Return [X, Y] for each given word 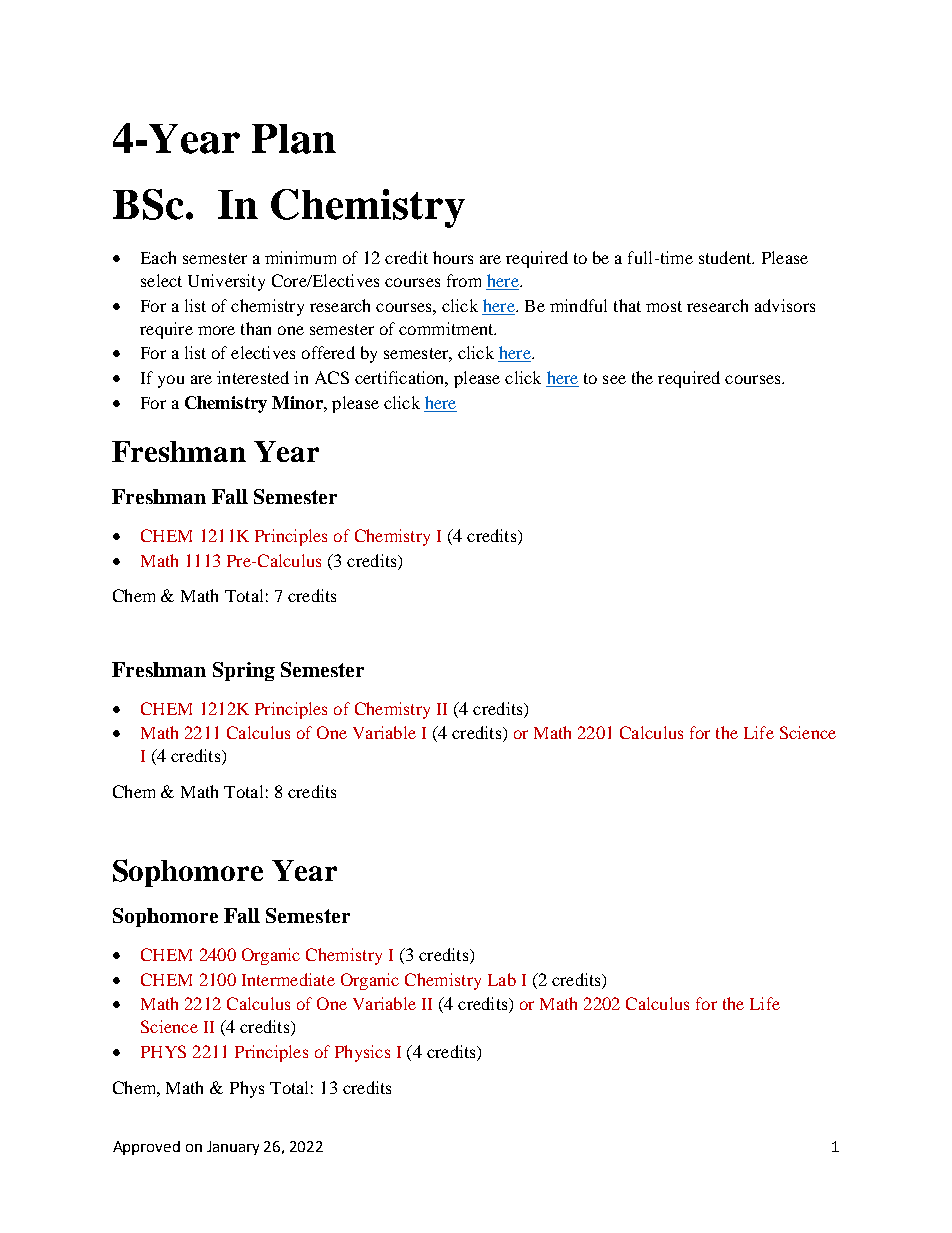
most [664, 306]
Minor [298, 402]
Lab [502, 979]
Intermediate [288, 979]
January [233, 1148]
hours [453, 257]
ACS [332, 377]
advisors [785, 305]
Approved [146, 1148]
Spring [244, 671]
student [726, 257]
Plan [294, 139]
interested [253, 377]
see [614, 379]
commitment [447, 328]
